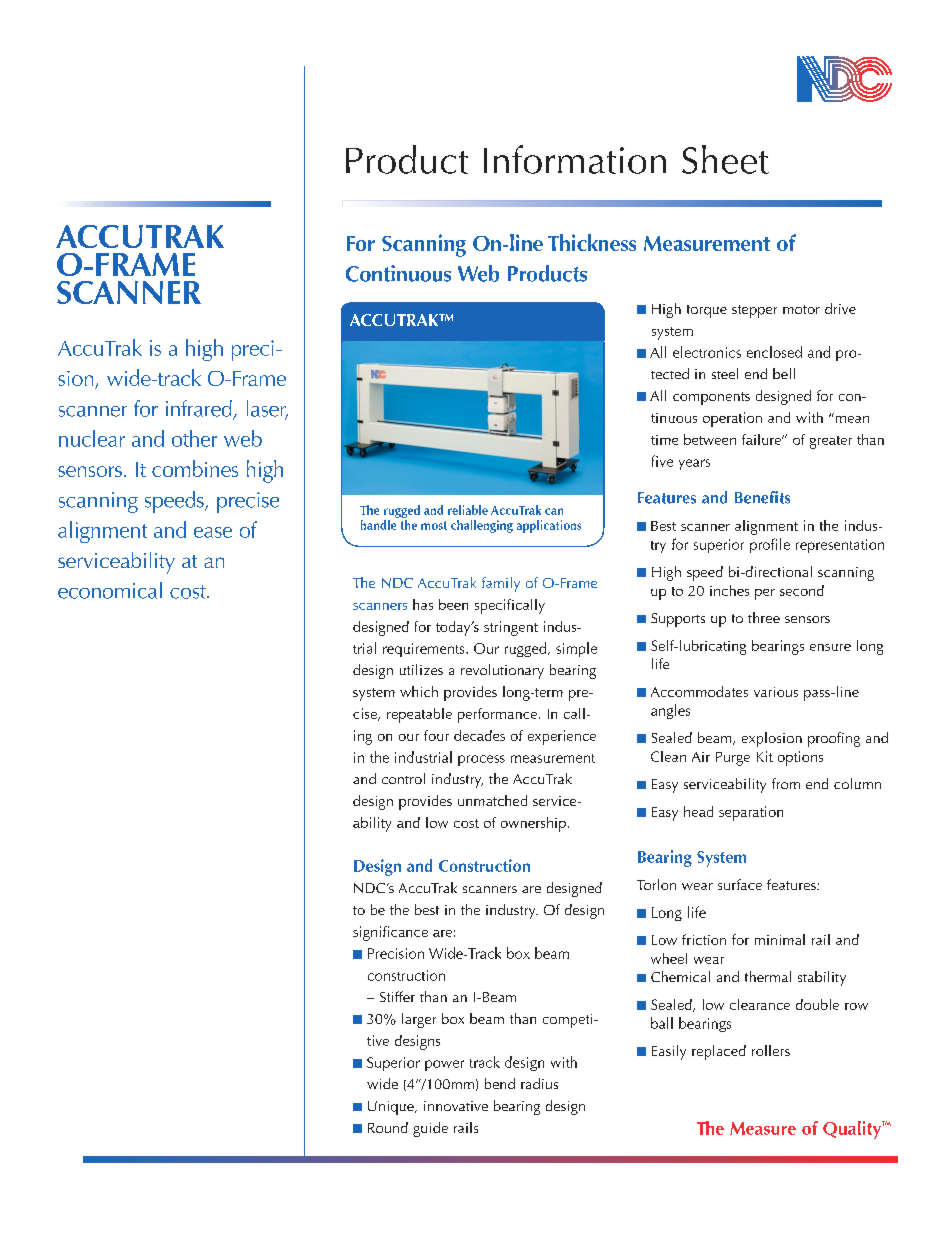  What do you see at coordinates (392, 1108) in the document?
I see `Unique` at bounding box center [392, 1108].
